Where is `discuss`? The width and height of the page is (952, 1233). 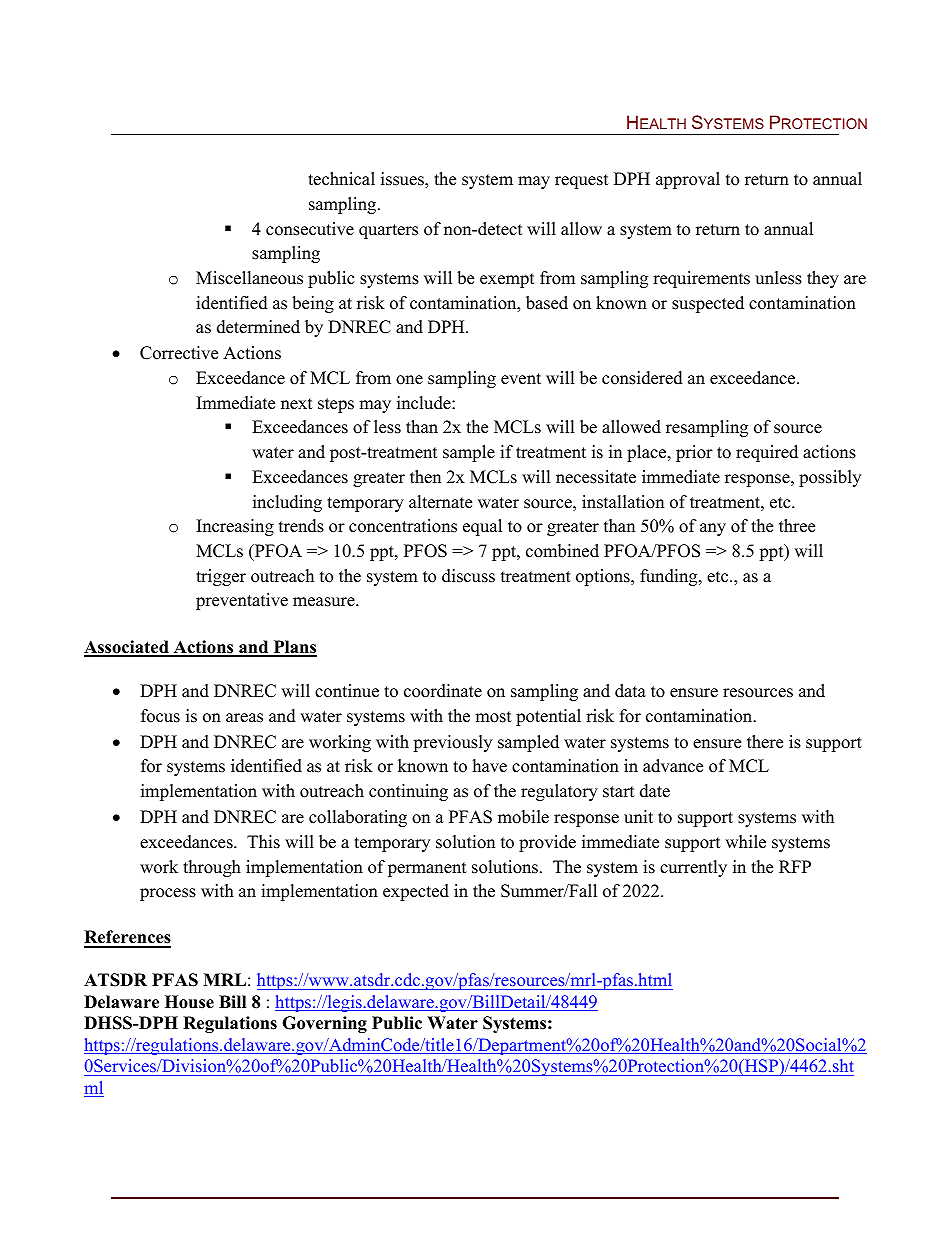 discuss is located at coordinates (468, 576).
